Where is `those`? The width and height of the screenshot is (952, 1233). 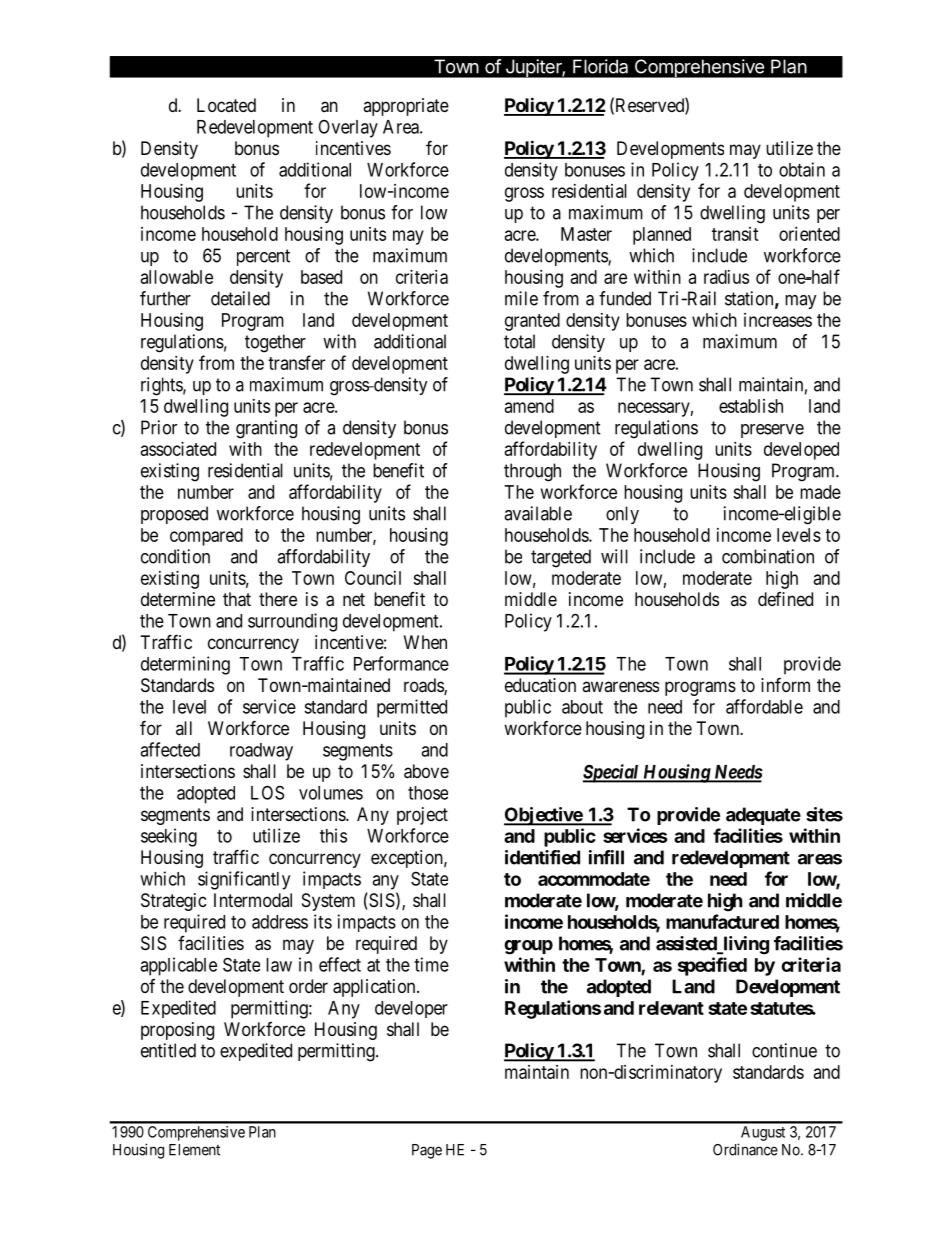
those is located at coordinates (428, 793).
